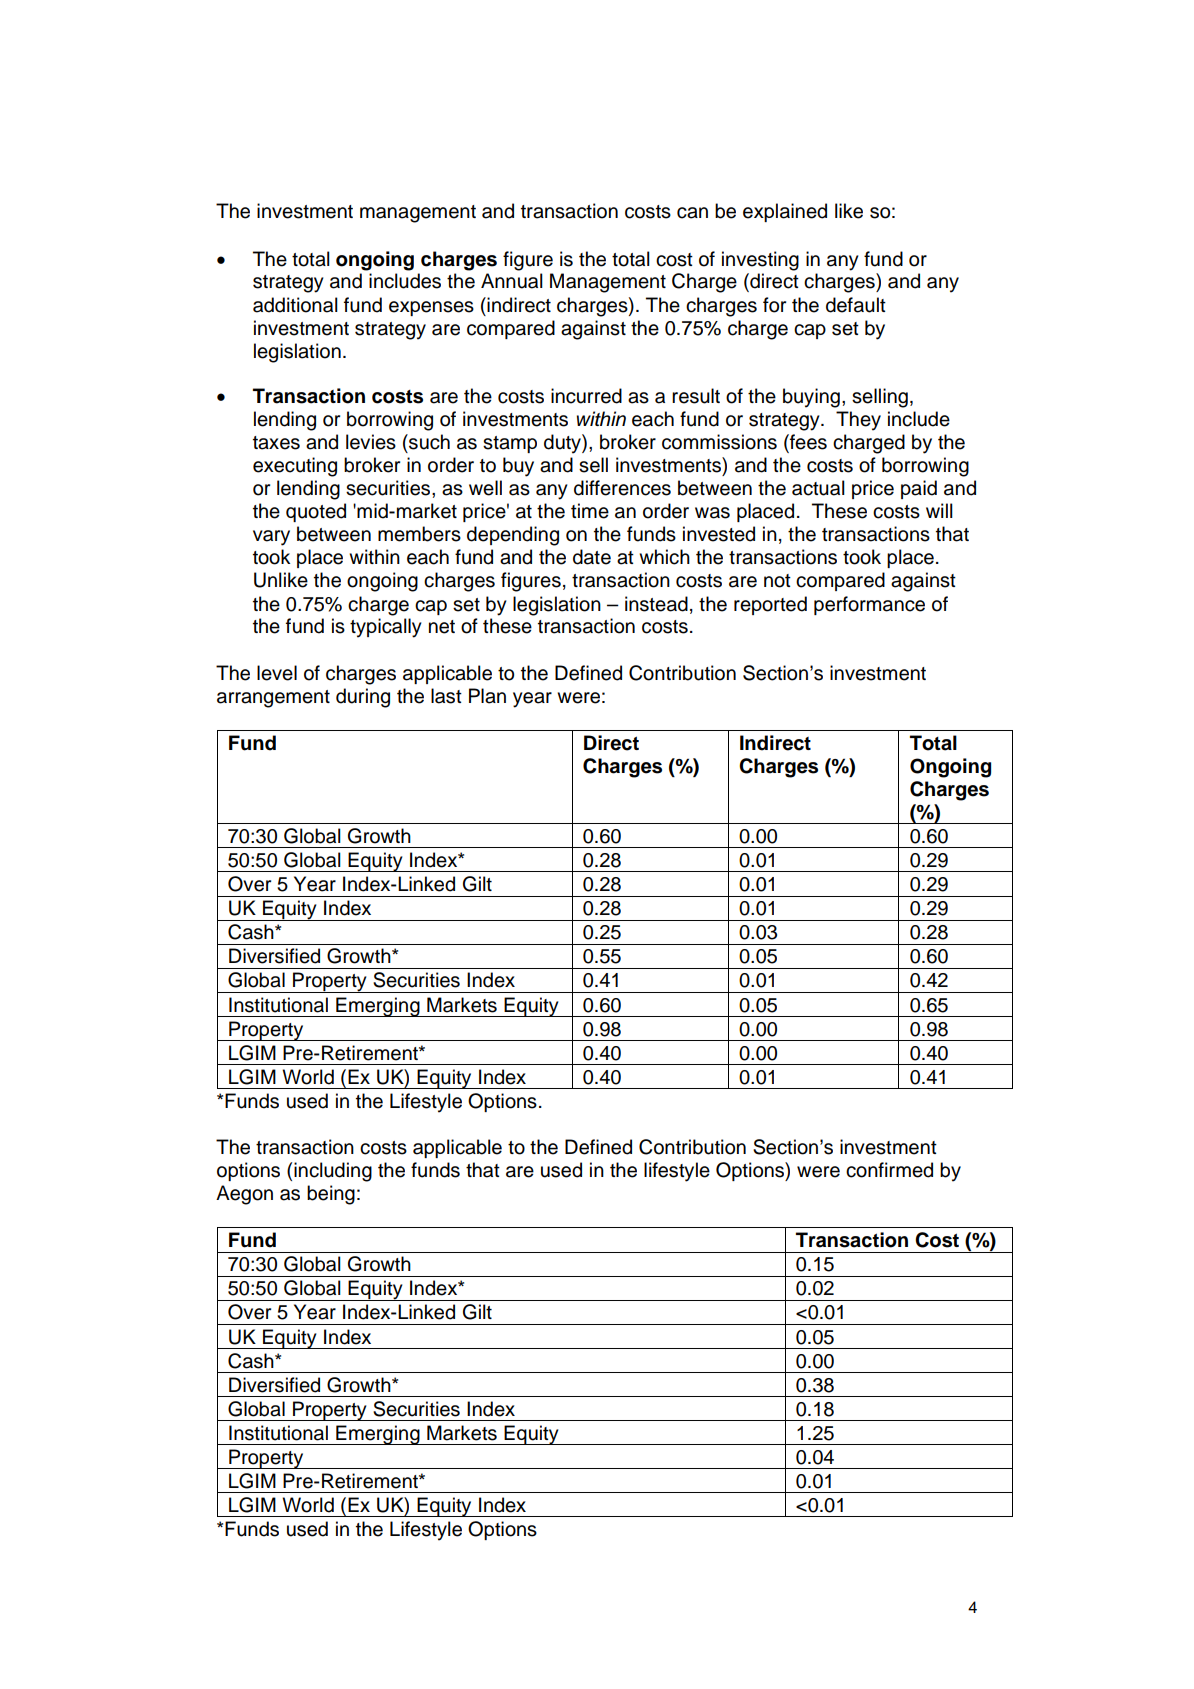 This document has width=1194, height=1689. What do you see at coordinates (363, 698) in the document?
I see `during` at bounding box center [363, 698].
